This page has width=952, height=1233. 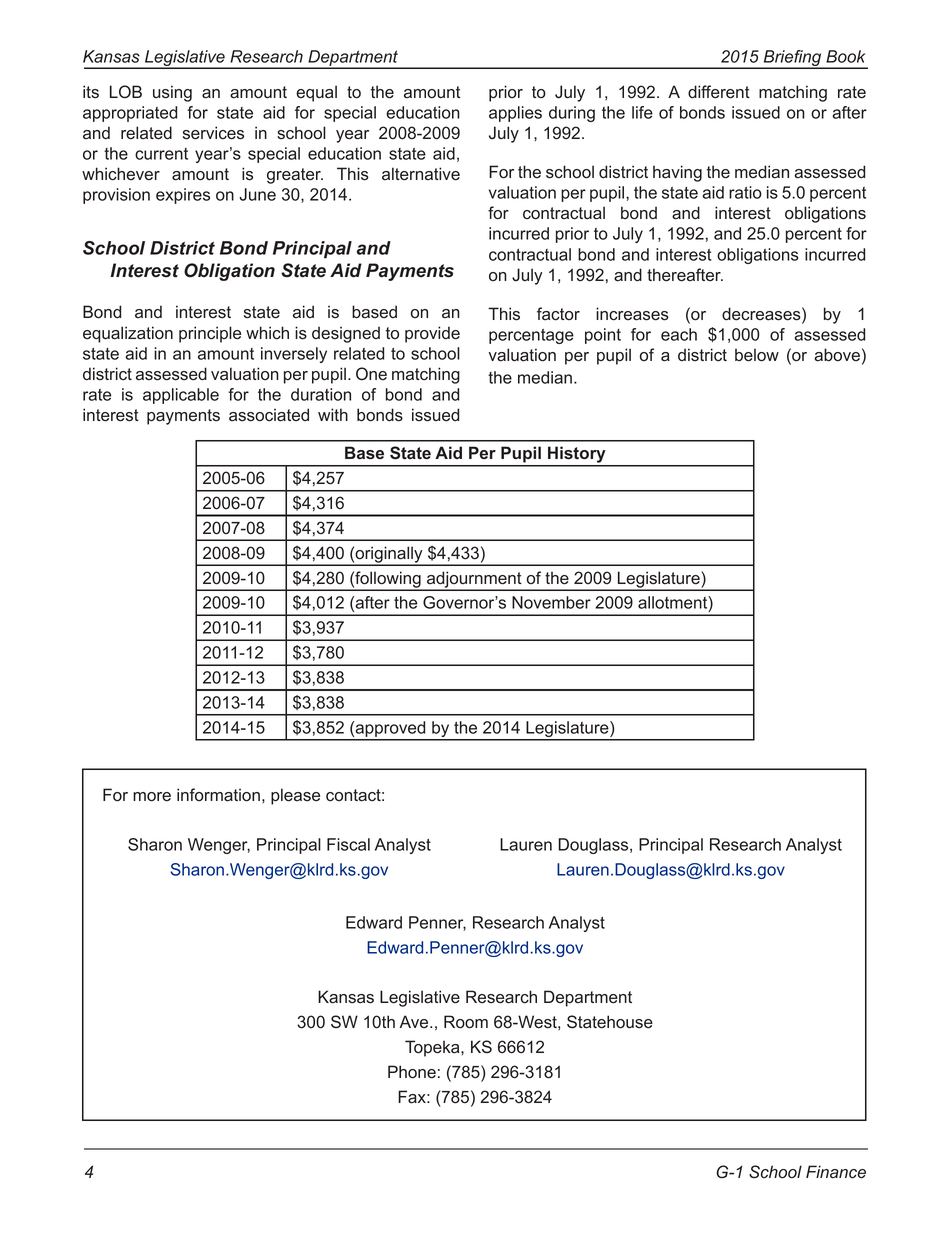 I want to click on using, so click(x=172, y=93).
